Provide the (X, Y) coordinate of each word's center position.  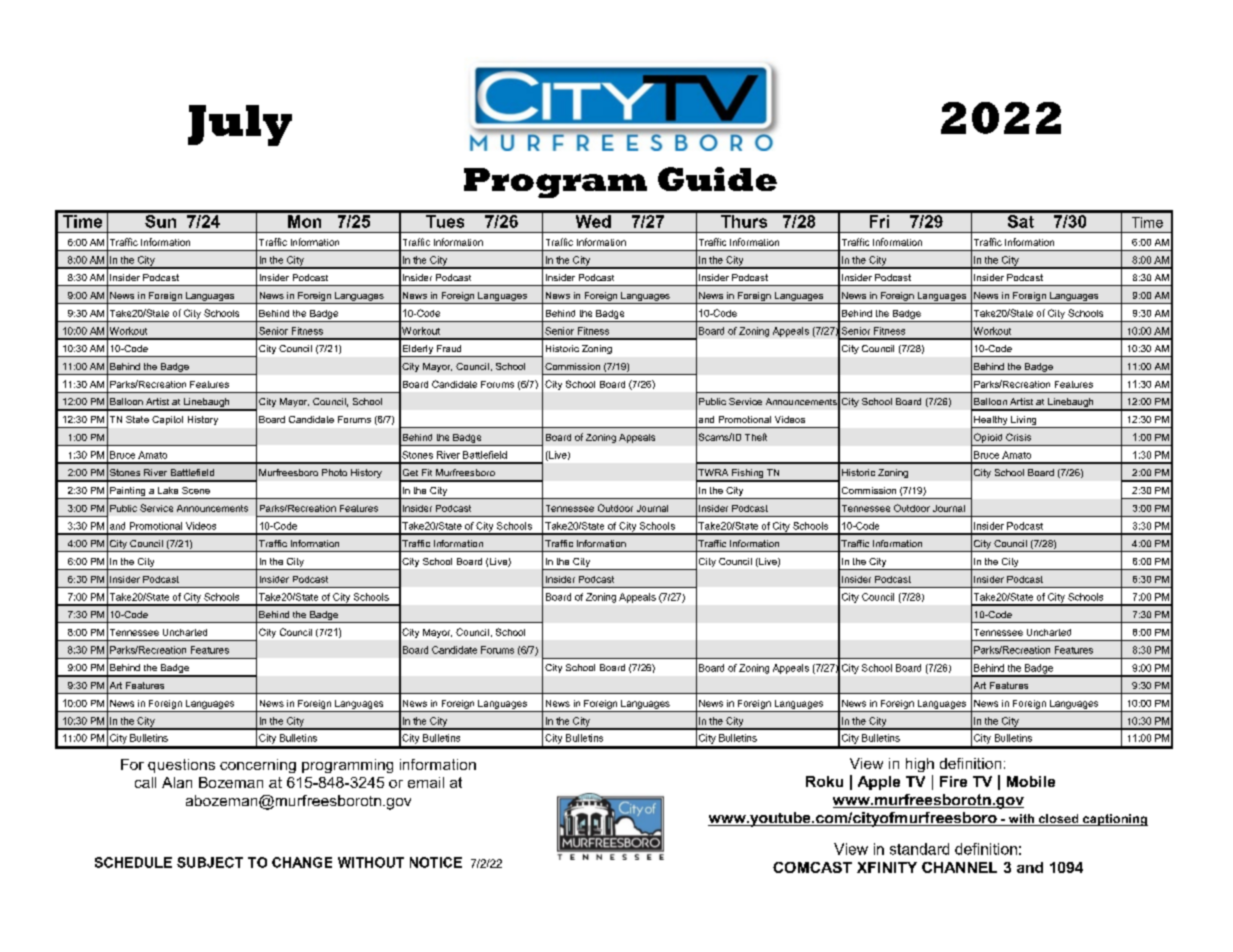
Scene (196, 490)
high (920, 765)
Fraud (449, 348)
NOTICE (436, 862)
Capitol (167, 420)
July (240, 125)
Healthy (991, 422)
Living (1024, 422)
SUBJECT (210, 862)
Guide (717, 179)
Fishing (748, 475)
